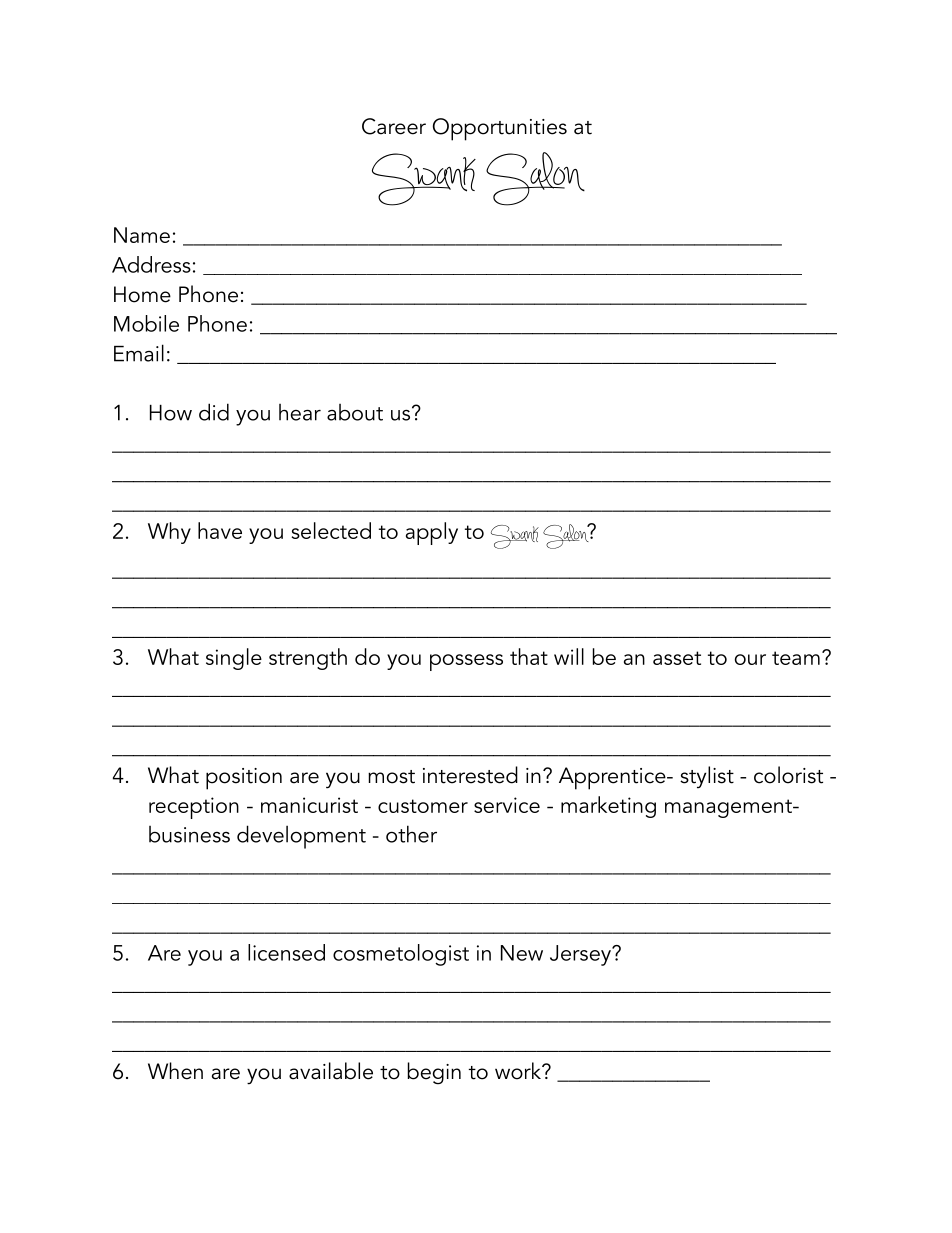  I want to click on reception, so click(194, 808).
